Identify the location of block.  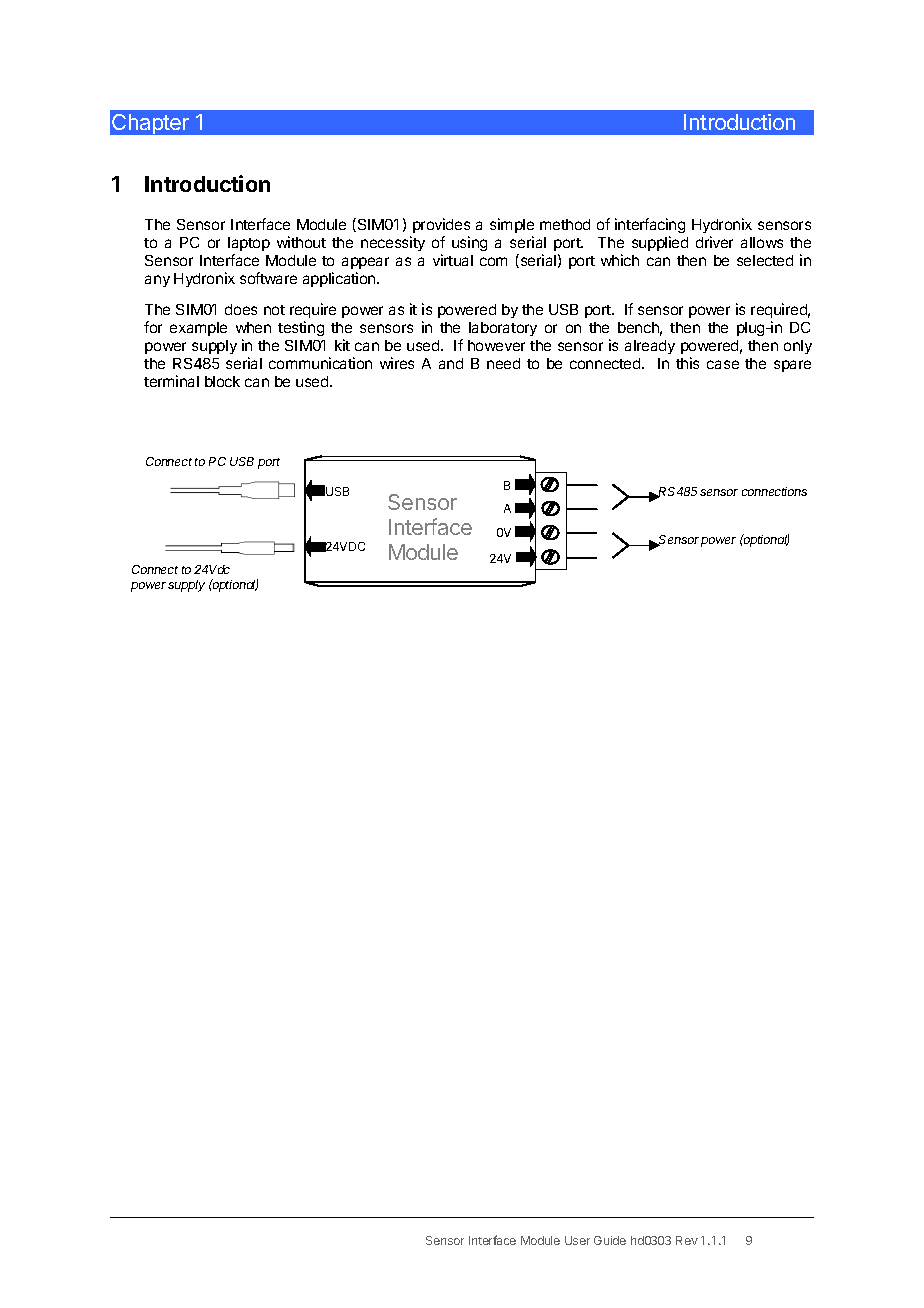
(222, 381).
